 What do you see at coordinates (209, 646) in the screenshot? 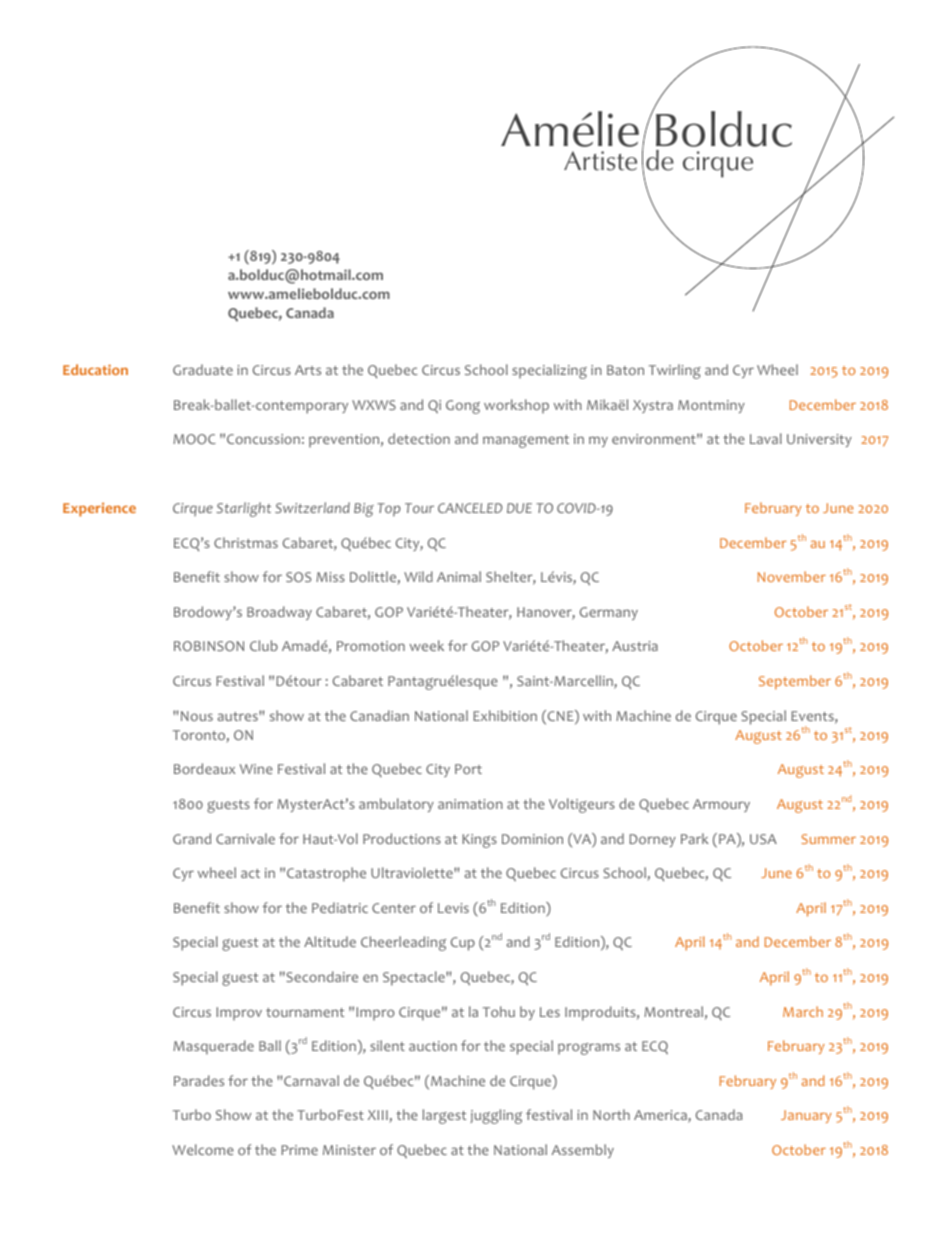
I see `ROBINSON` at bounding box center [209, 646].
